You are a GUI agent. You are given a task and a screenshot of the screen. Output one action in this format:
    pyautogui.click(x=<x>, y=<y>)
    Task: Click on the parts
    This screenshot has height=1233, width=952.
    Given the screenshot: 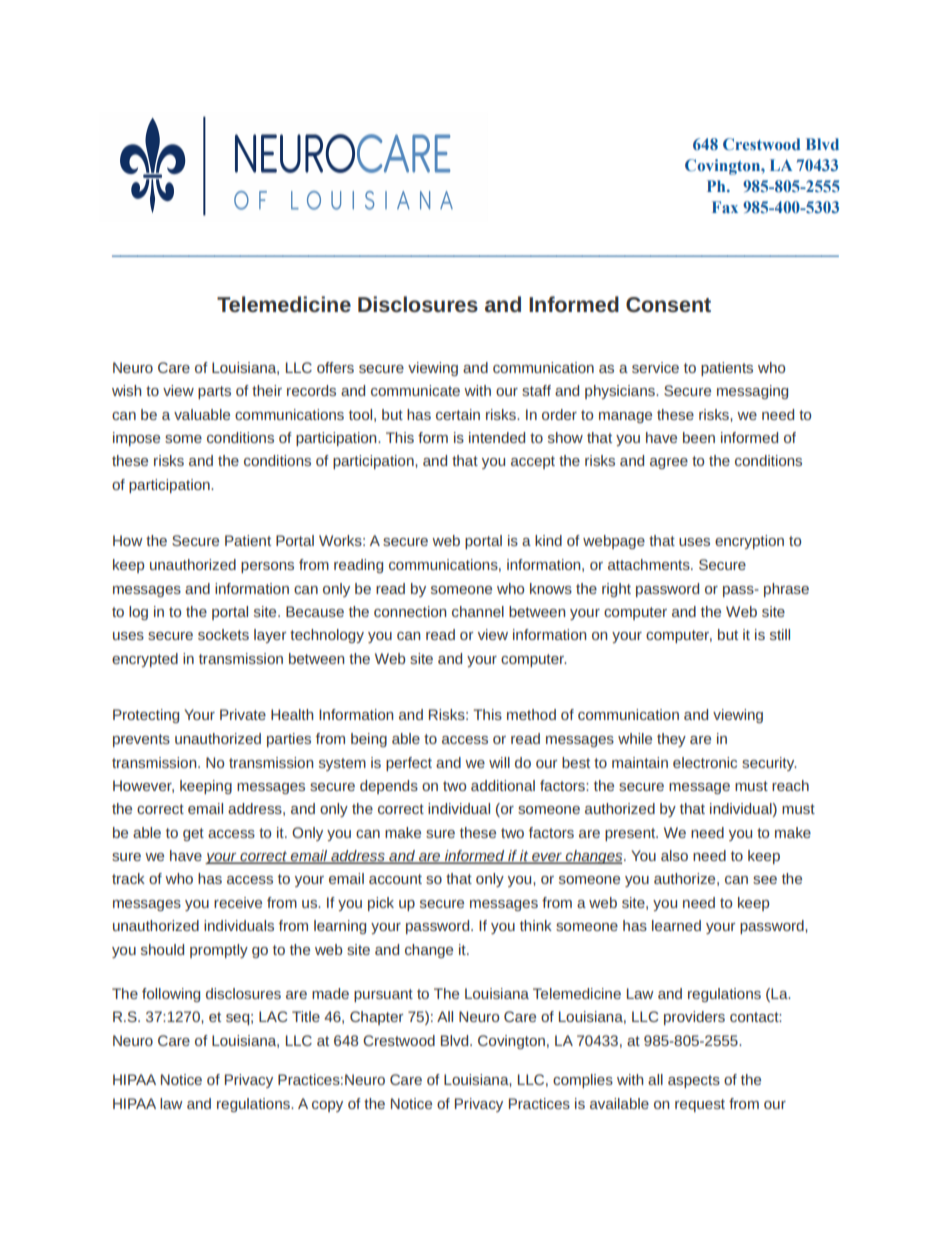 What is the action you would take?
    pyautogui.click(x=214, y=392)
